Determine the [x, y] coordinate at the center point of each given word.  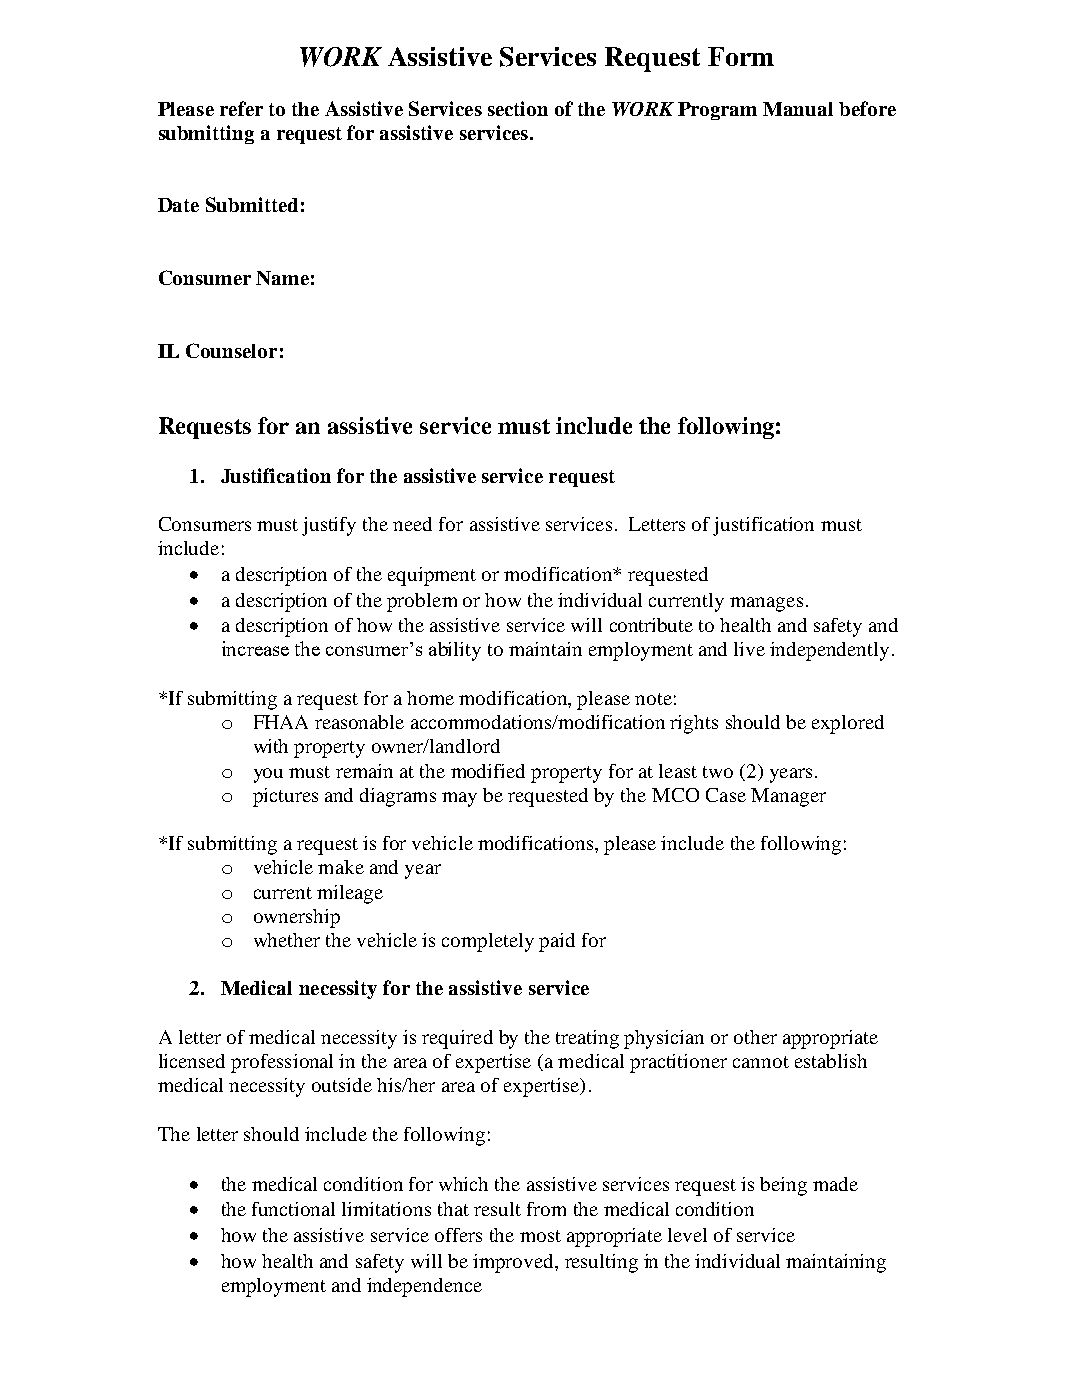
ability [455, 651]
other [755, 1037]
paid [557, 942]
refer [241, 108]
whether [287, 940]
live [749, 649]
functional [293, 1209]
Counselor [231, 350]
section [518, 108]
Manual [798, 109]
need [412, 524]
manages [766, 604]
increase [255, 648]
